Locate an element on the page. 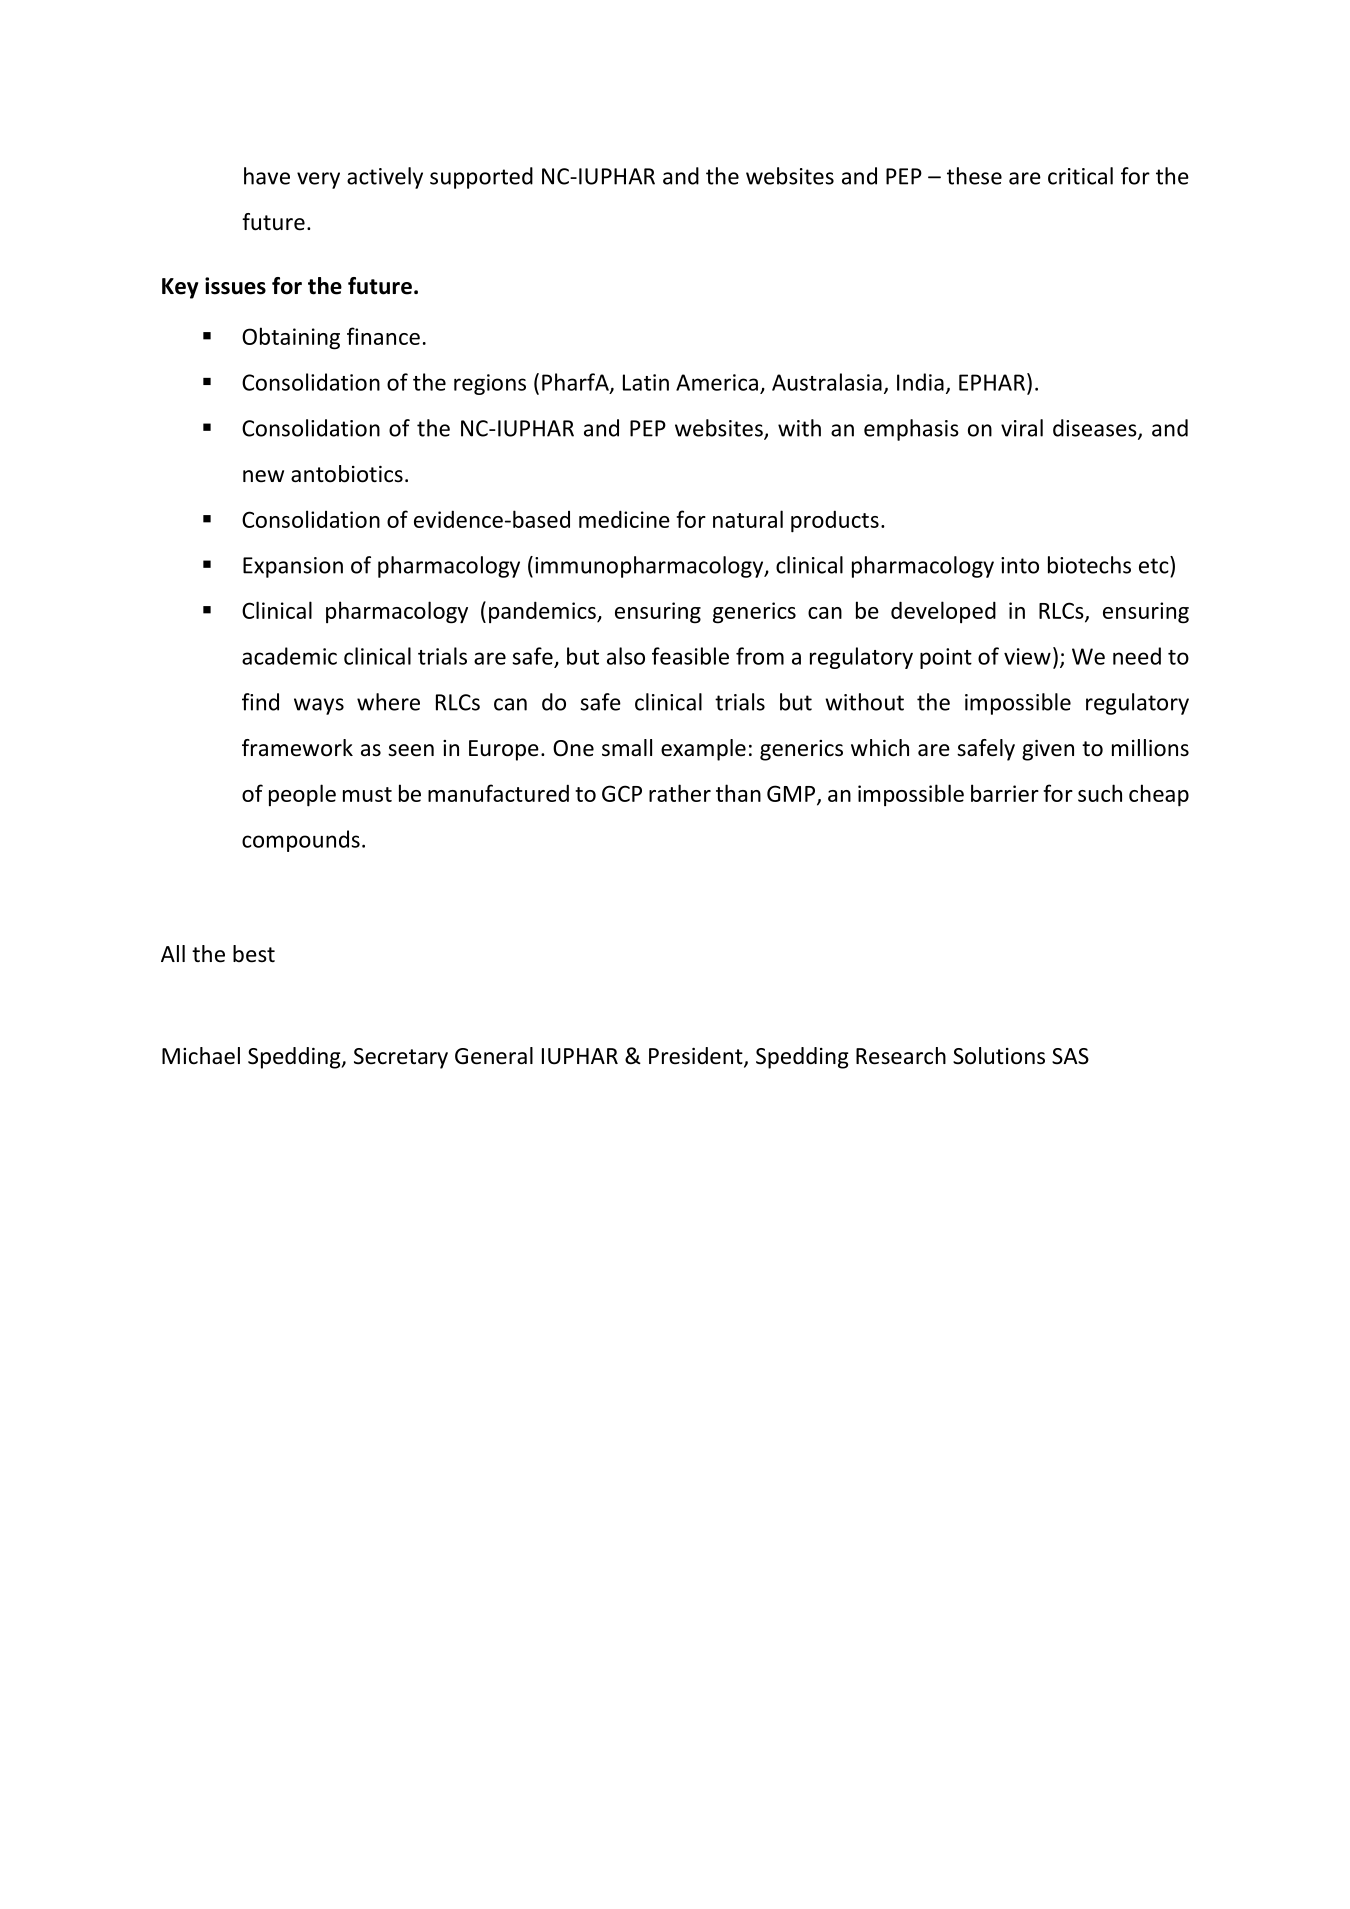  view is located at coordinates (1027, 656).
